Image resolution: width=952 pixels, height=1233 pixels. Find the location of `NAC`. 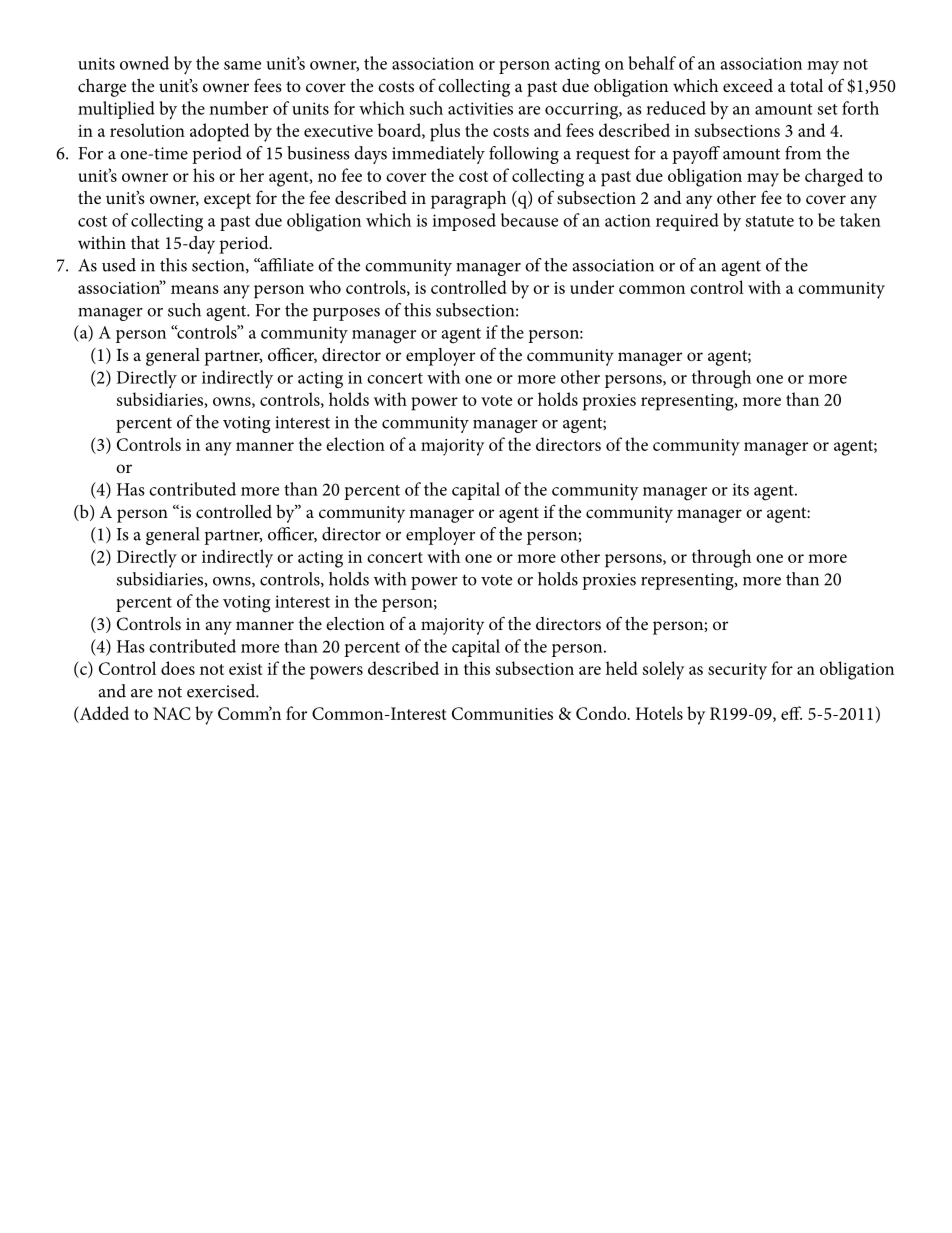

NAC is located at coordinates (172, 713).
